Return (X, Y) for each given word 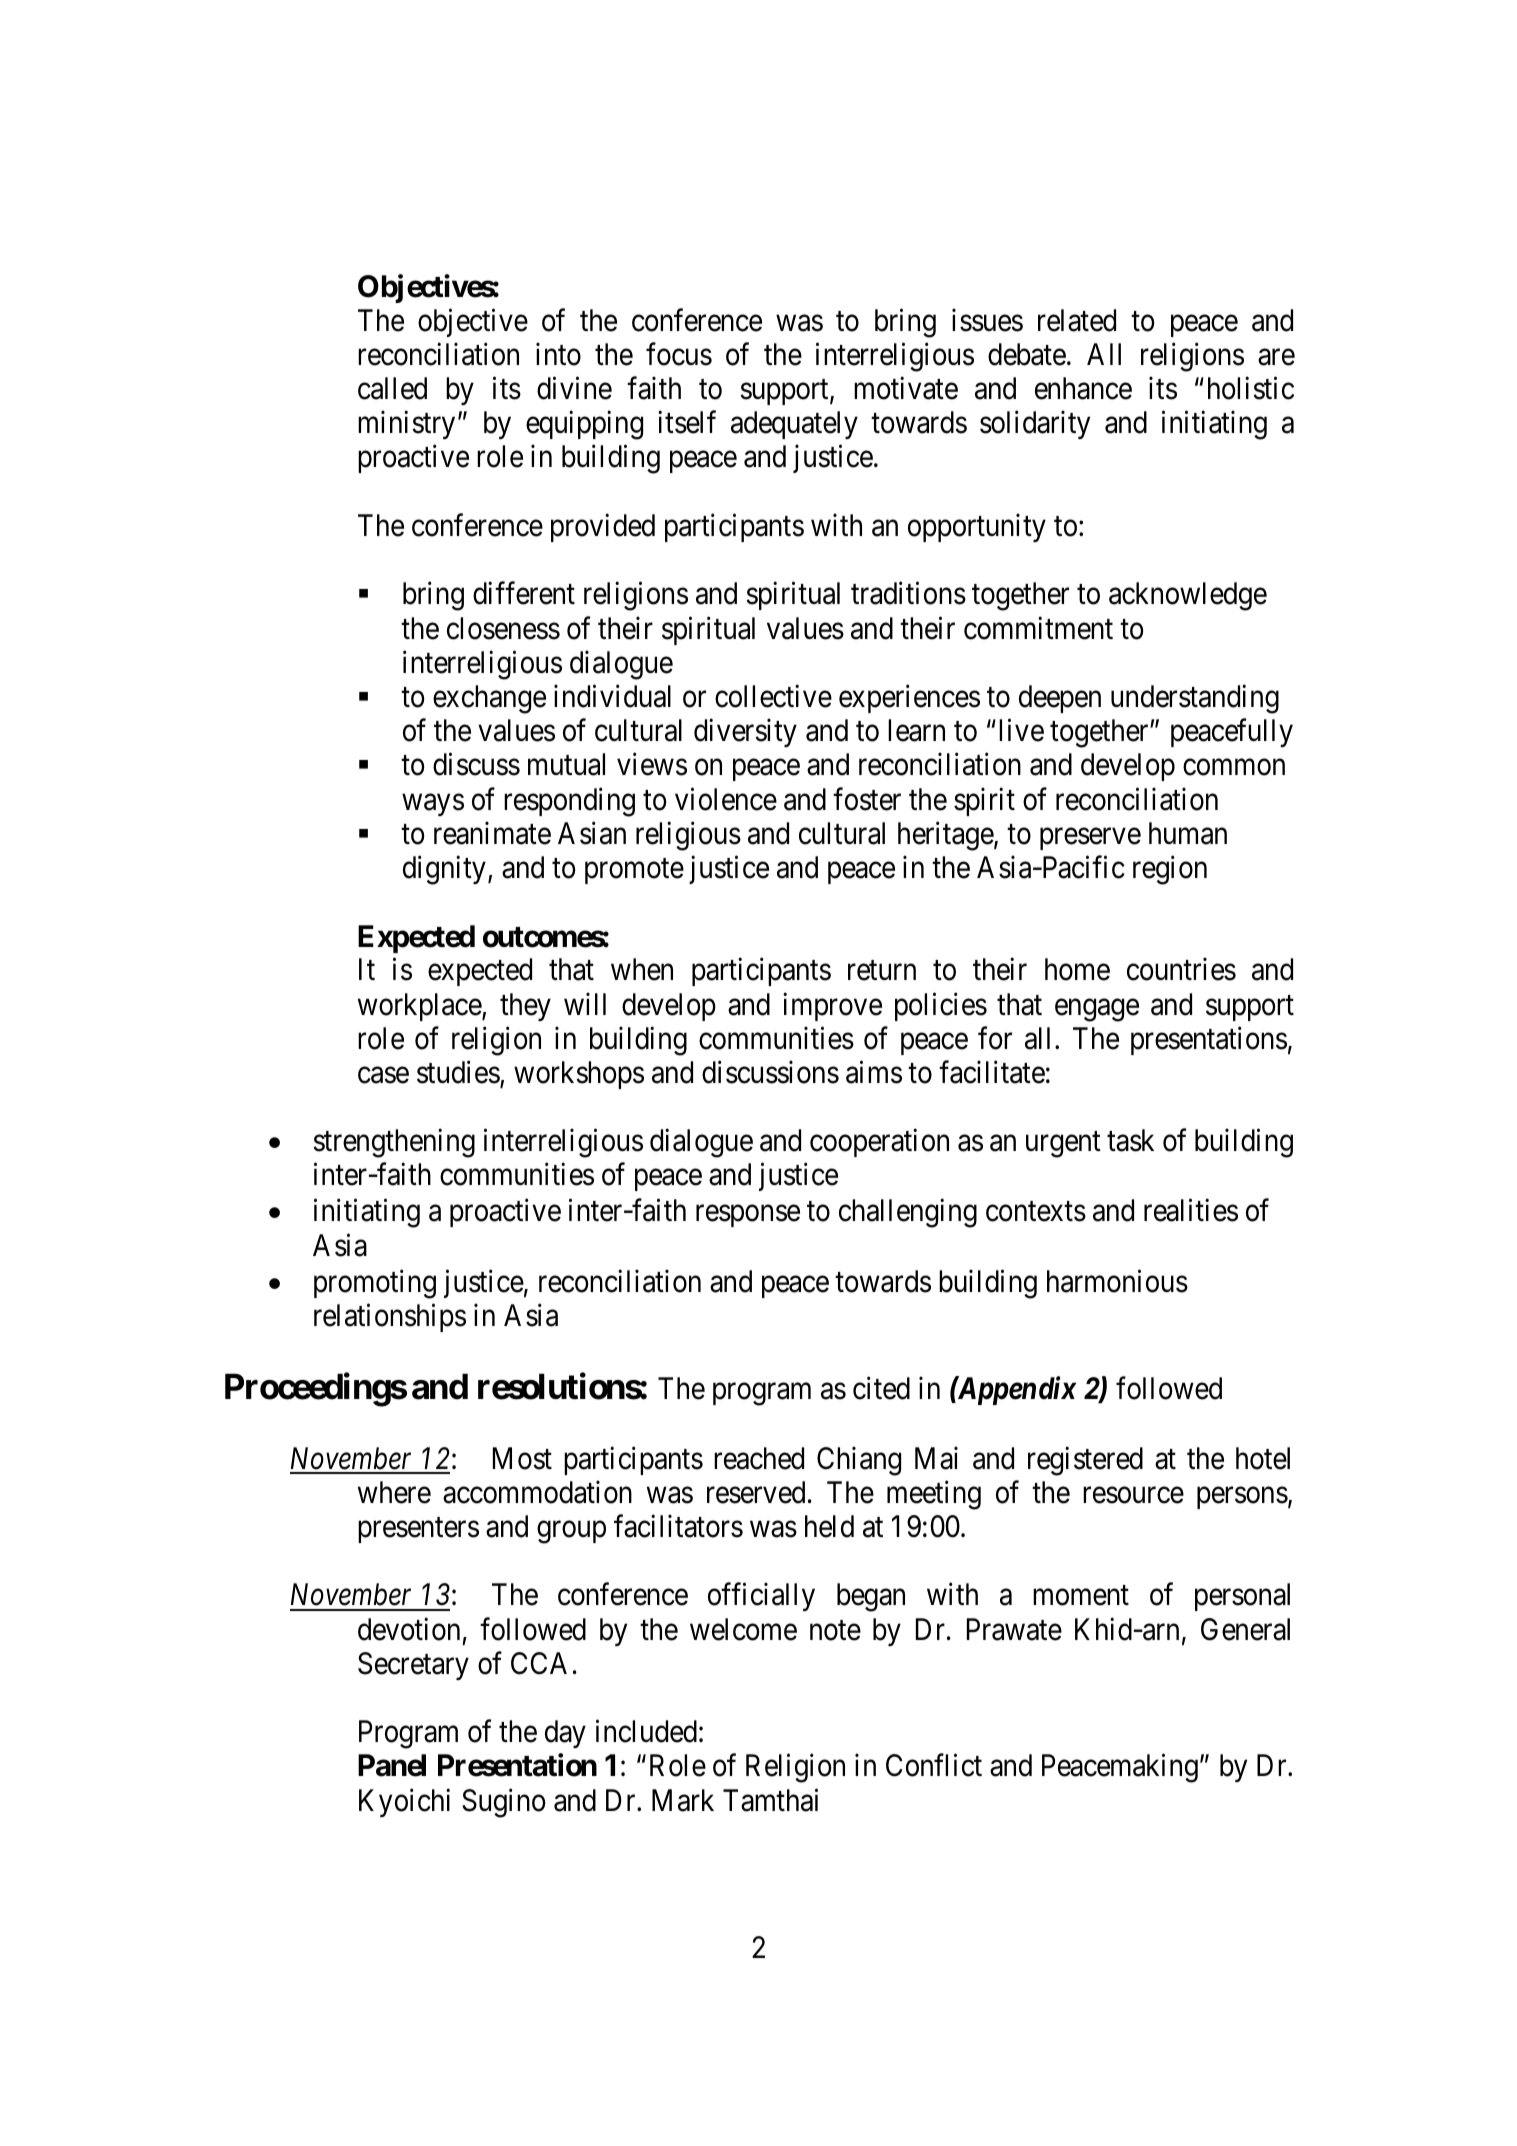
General (1245, 1629)
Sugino (503, 1803)
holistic (1251, 388)
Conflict (934, 1765)
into (558, 354)
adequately (794, 425)
